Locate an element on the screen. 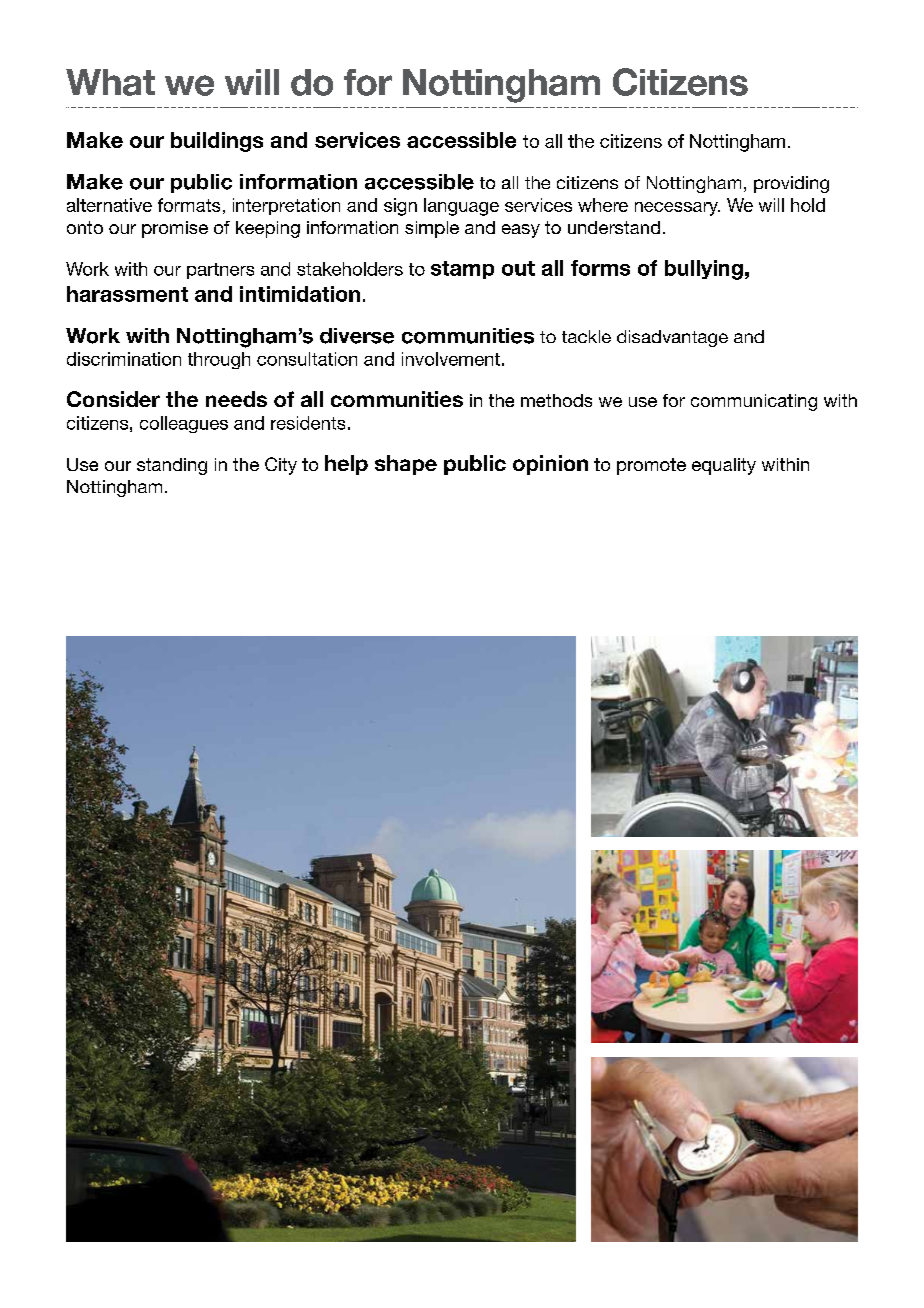  standing is located at coordinates (172, 466).
